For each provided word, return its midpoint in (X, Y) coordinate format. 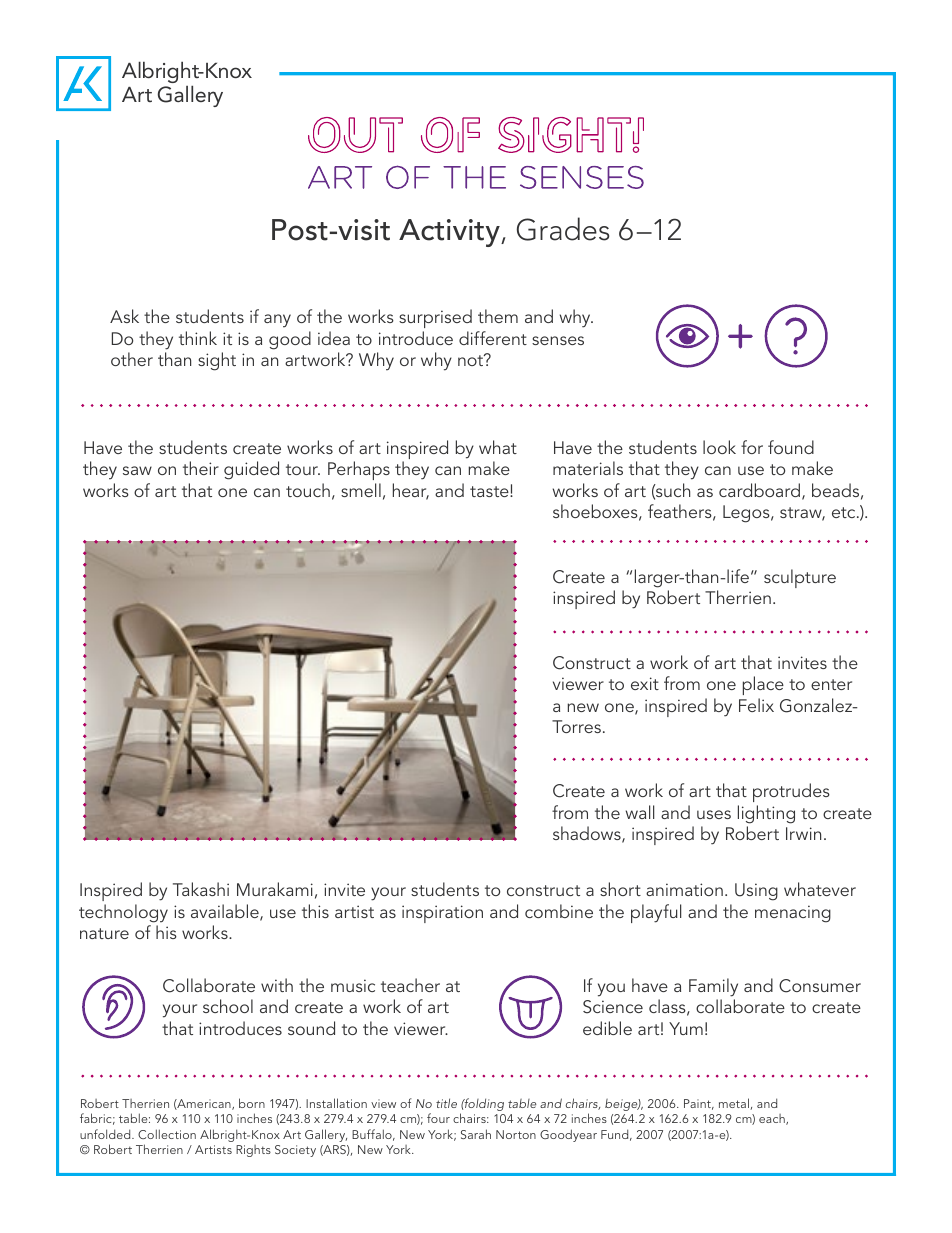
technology (123, 913)
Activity (450, 233)
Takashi (201, 889)
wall (640, 812)
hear (411, 491)
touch (308, 490)
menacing (793, 914)
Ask (124, 316)
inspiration (442, 914)
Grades (563, 229)
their (201, 468)
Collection (167, 1134)
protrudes (791, 794)
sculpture (800, 578)
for (752, 447)
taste (490, 491)
